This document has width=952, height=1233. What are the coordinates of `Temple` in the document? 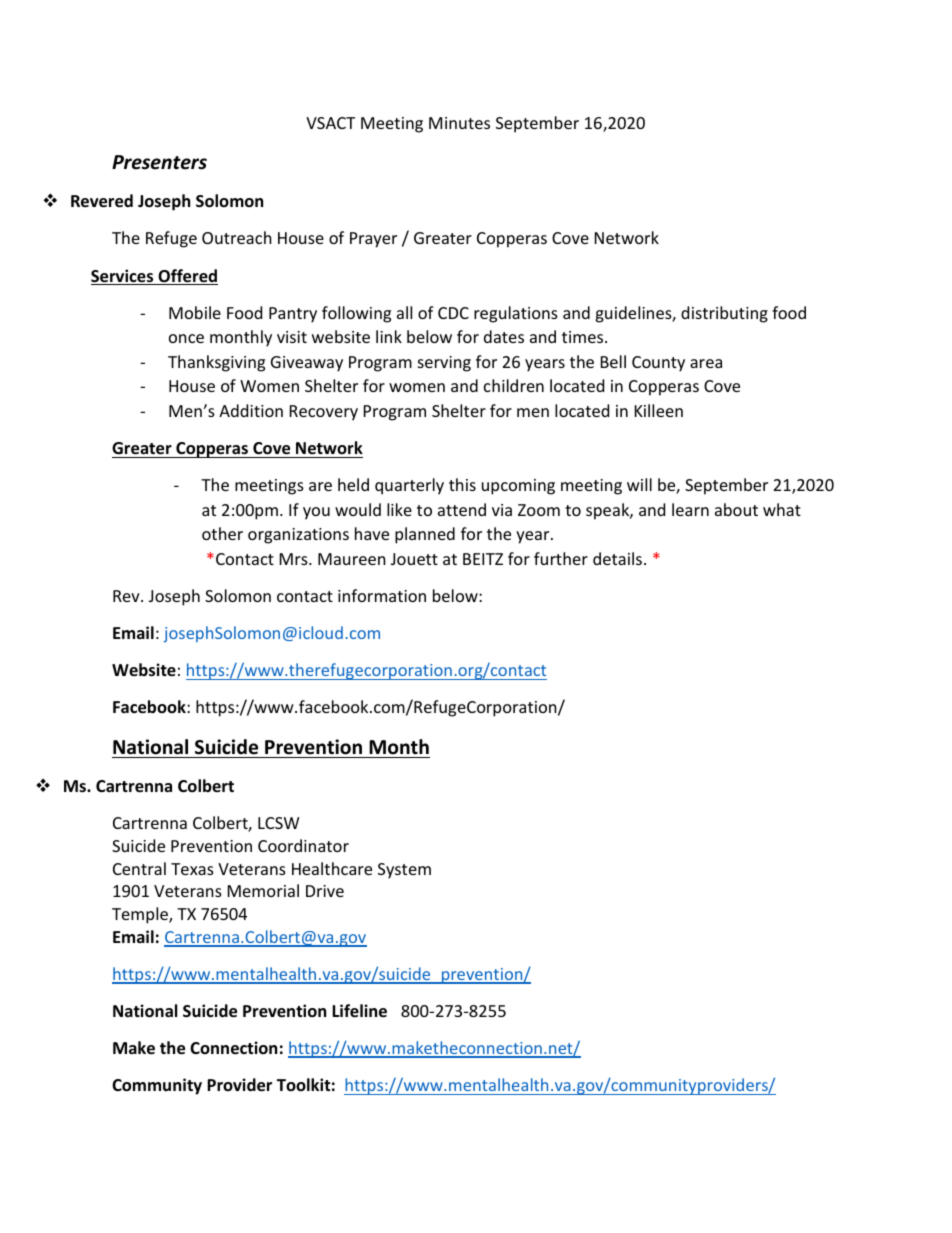 It's located at (141, 915).
